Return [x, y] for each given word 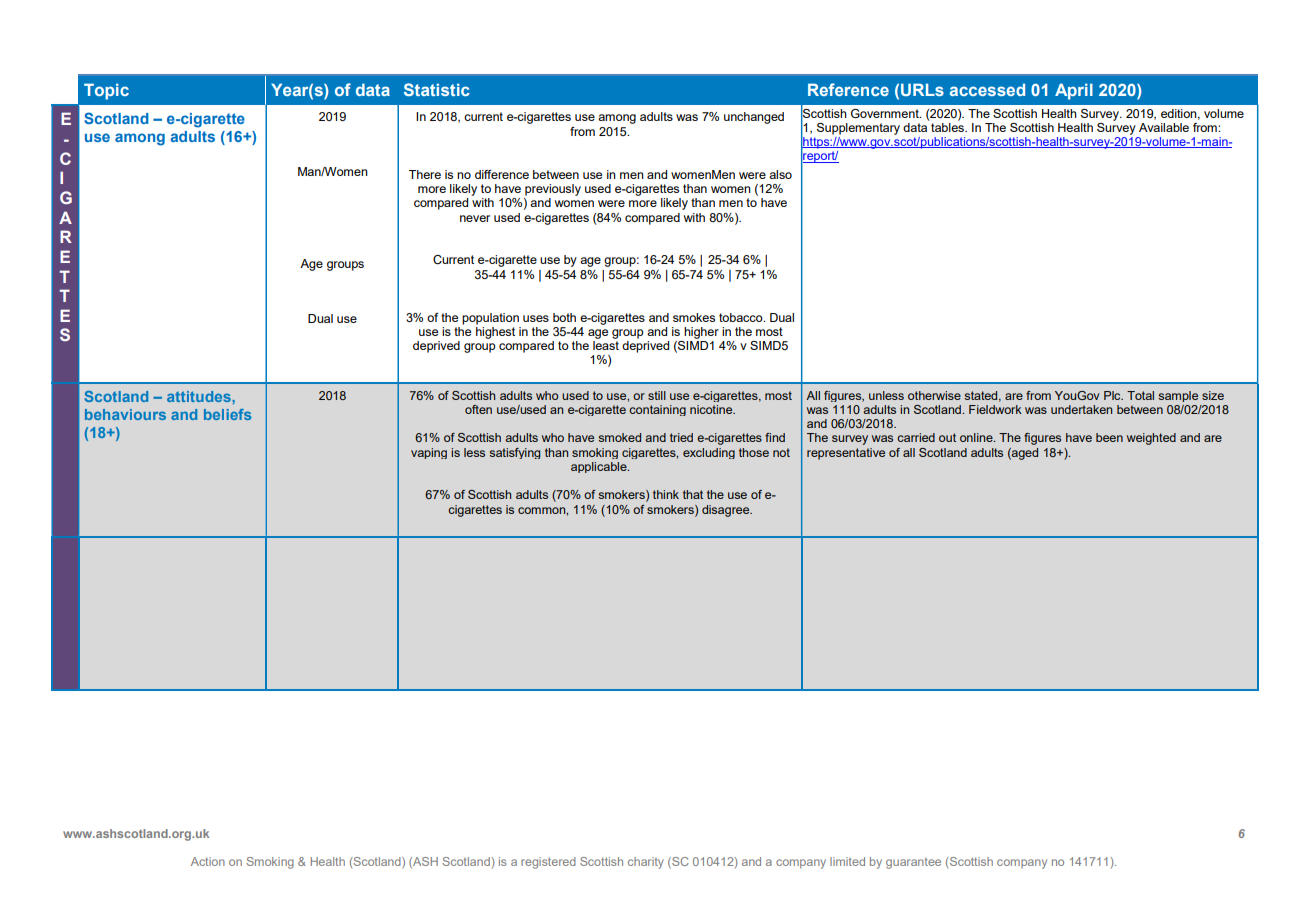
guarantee [913, 863]
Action [208, 861]
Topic [106, 91]
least [606, 345]
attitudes [200, 396]
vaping [429, 453]
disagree [727, 511]
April [1074, 91]
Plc [1113, 395]
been [1109, 437]
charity [646, 863]
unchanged [754, 118]
